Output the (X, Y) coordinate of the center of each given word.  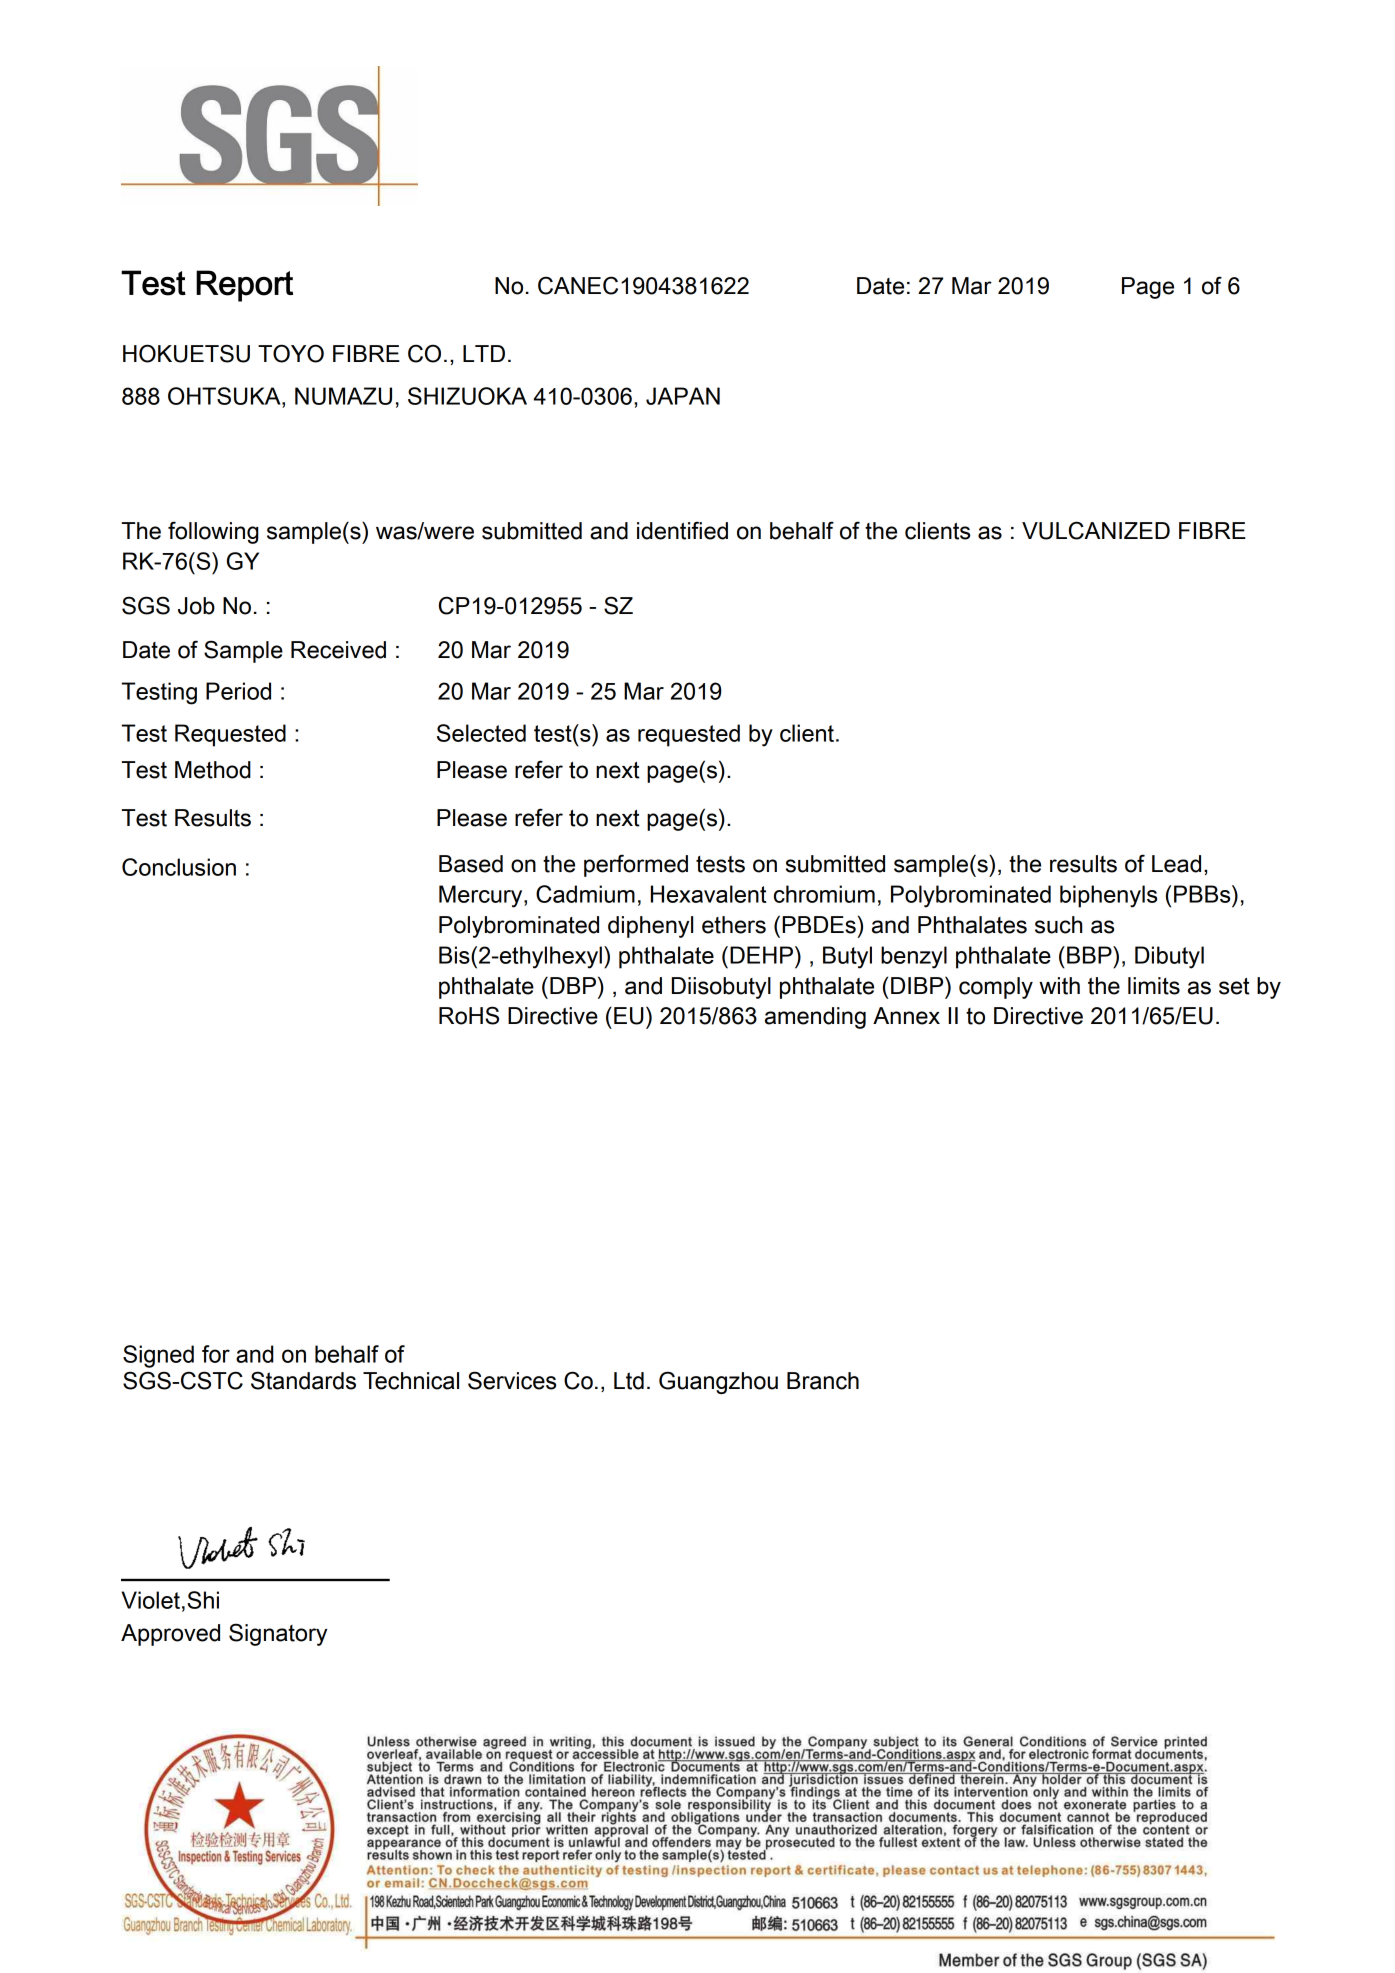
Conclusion (179, 867)
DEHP (761, 955)
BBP (1090, 955)
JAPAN (683, 396)
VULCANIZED (1096, 530)
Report (244, 286)
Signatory (278, 1634)
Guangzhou (718, 1382)
